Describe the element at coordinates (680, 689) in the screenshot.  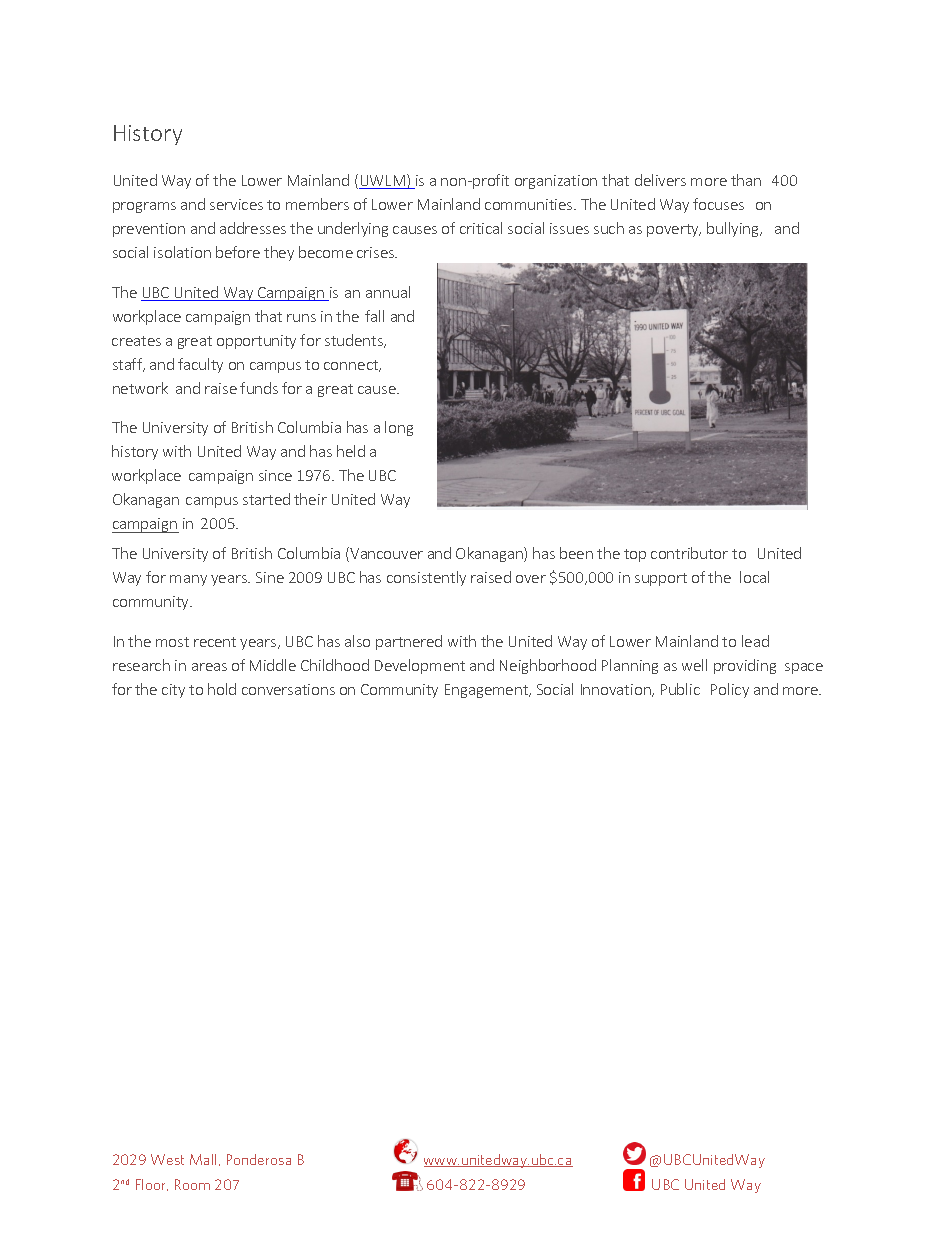
I see `Public` at that location.
